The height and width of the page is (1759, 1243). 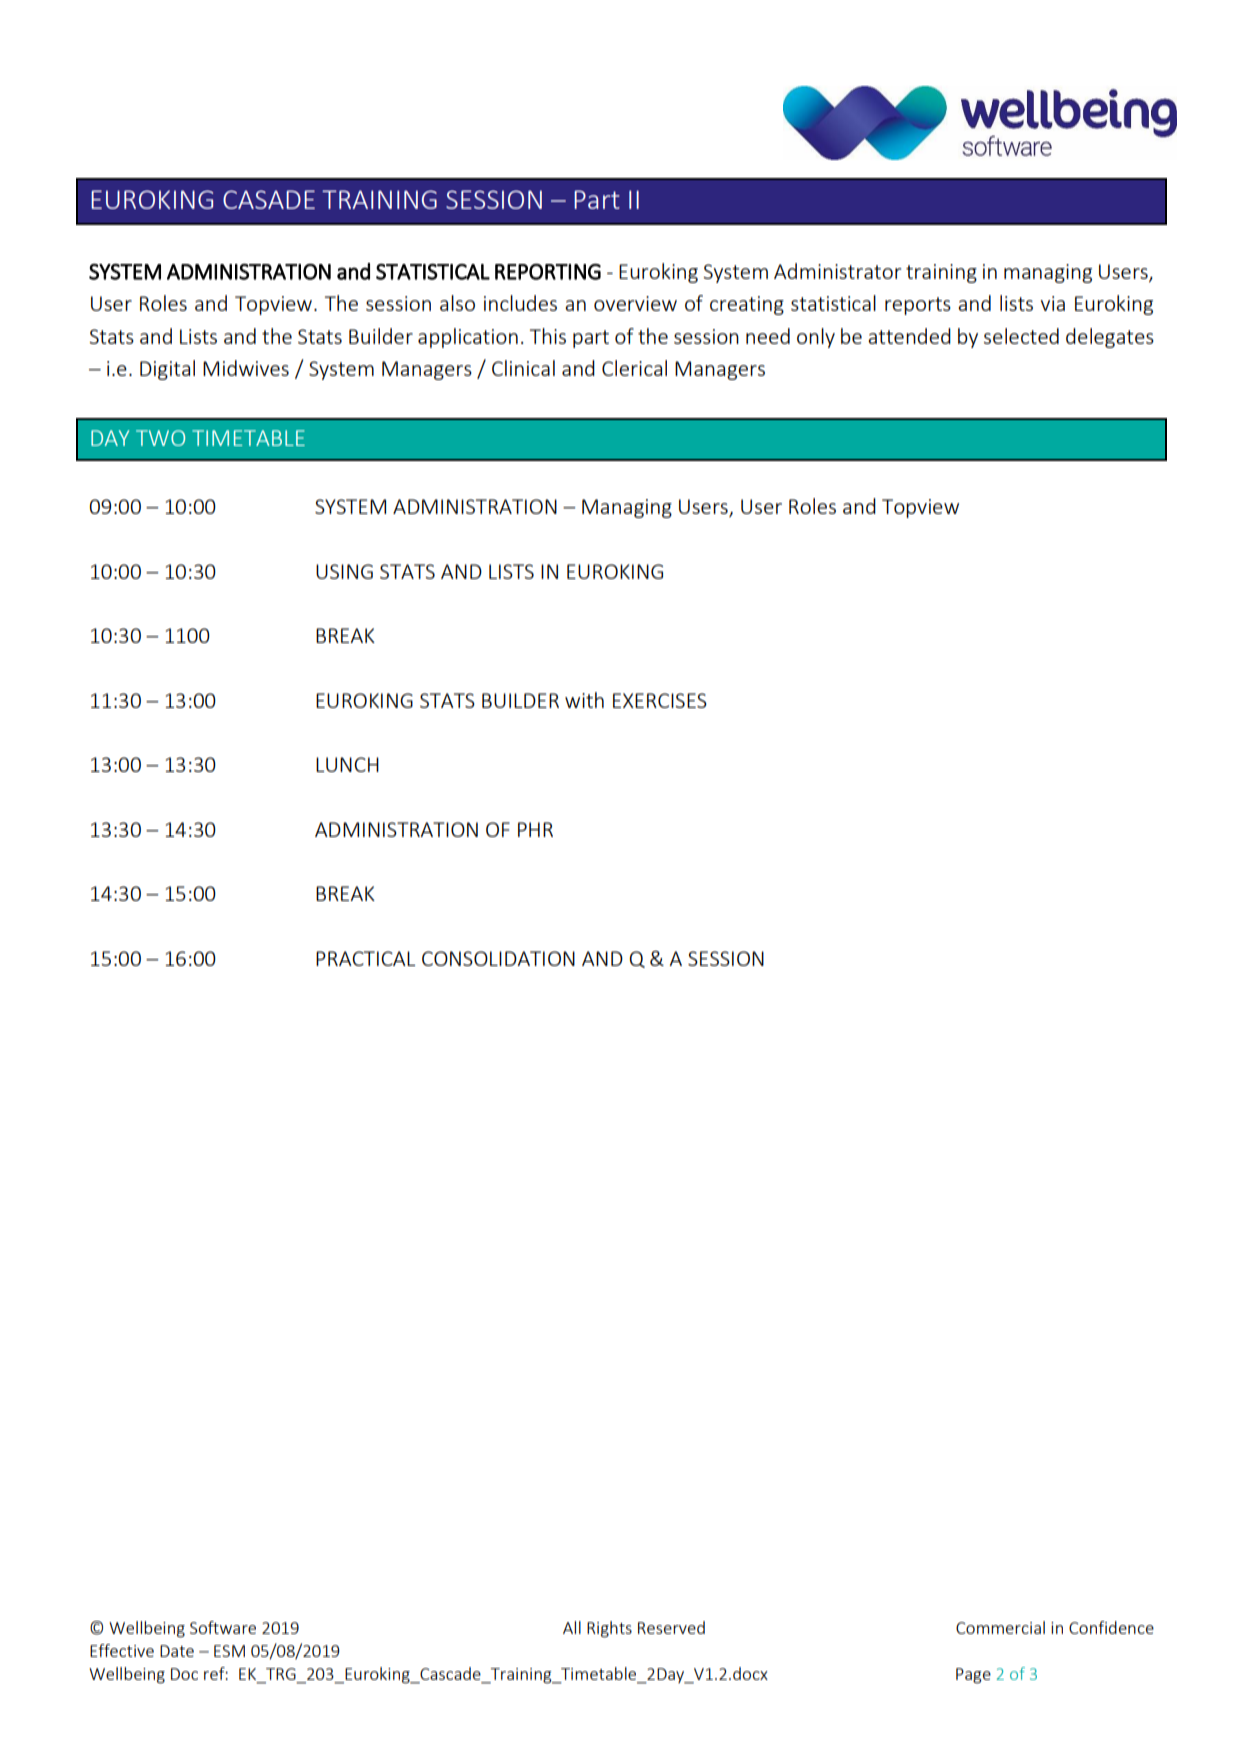 What do you see at coordinates (973, 1676) in the page?
I see `Page` at bounding box center [973, 1676].
